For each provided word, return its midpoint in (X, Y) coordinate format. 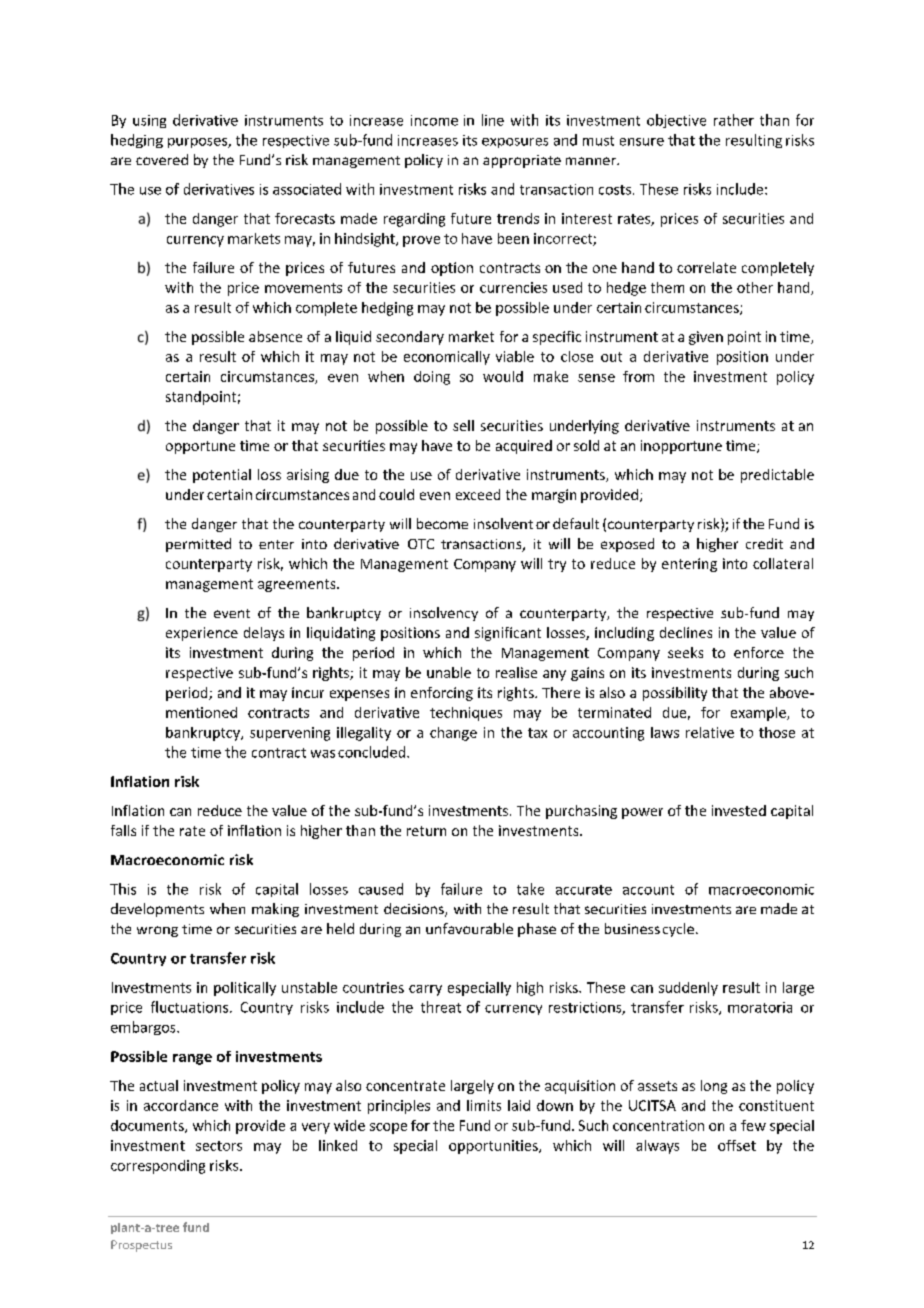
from (638, 376)
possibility (675, 694)
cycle (678, 930)
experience (202, 634)
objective (676, 121)
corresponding (158, 1167)
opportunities (494, 1147)
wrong (157, 931)
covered (162, 159)
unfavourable (469, 928)
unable (449, 672)
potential (222, 476)
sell (463, 425)
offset (737, 1145)
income (434, 120)
